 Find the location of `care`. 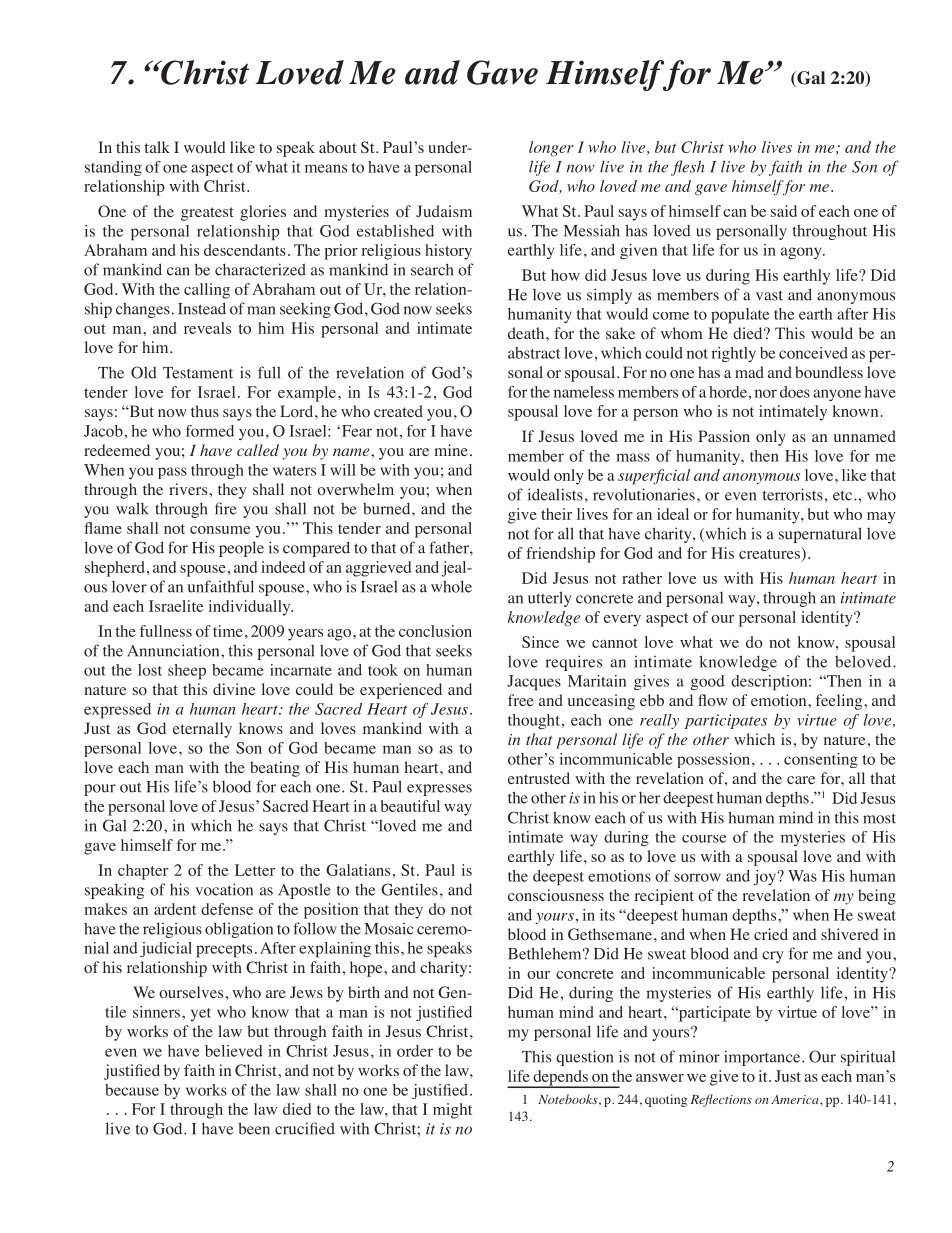

care is located at coordinates (801, 780).
